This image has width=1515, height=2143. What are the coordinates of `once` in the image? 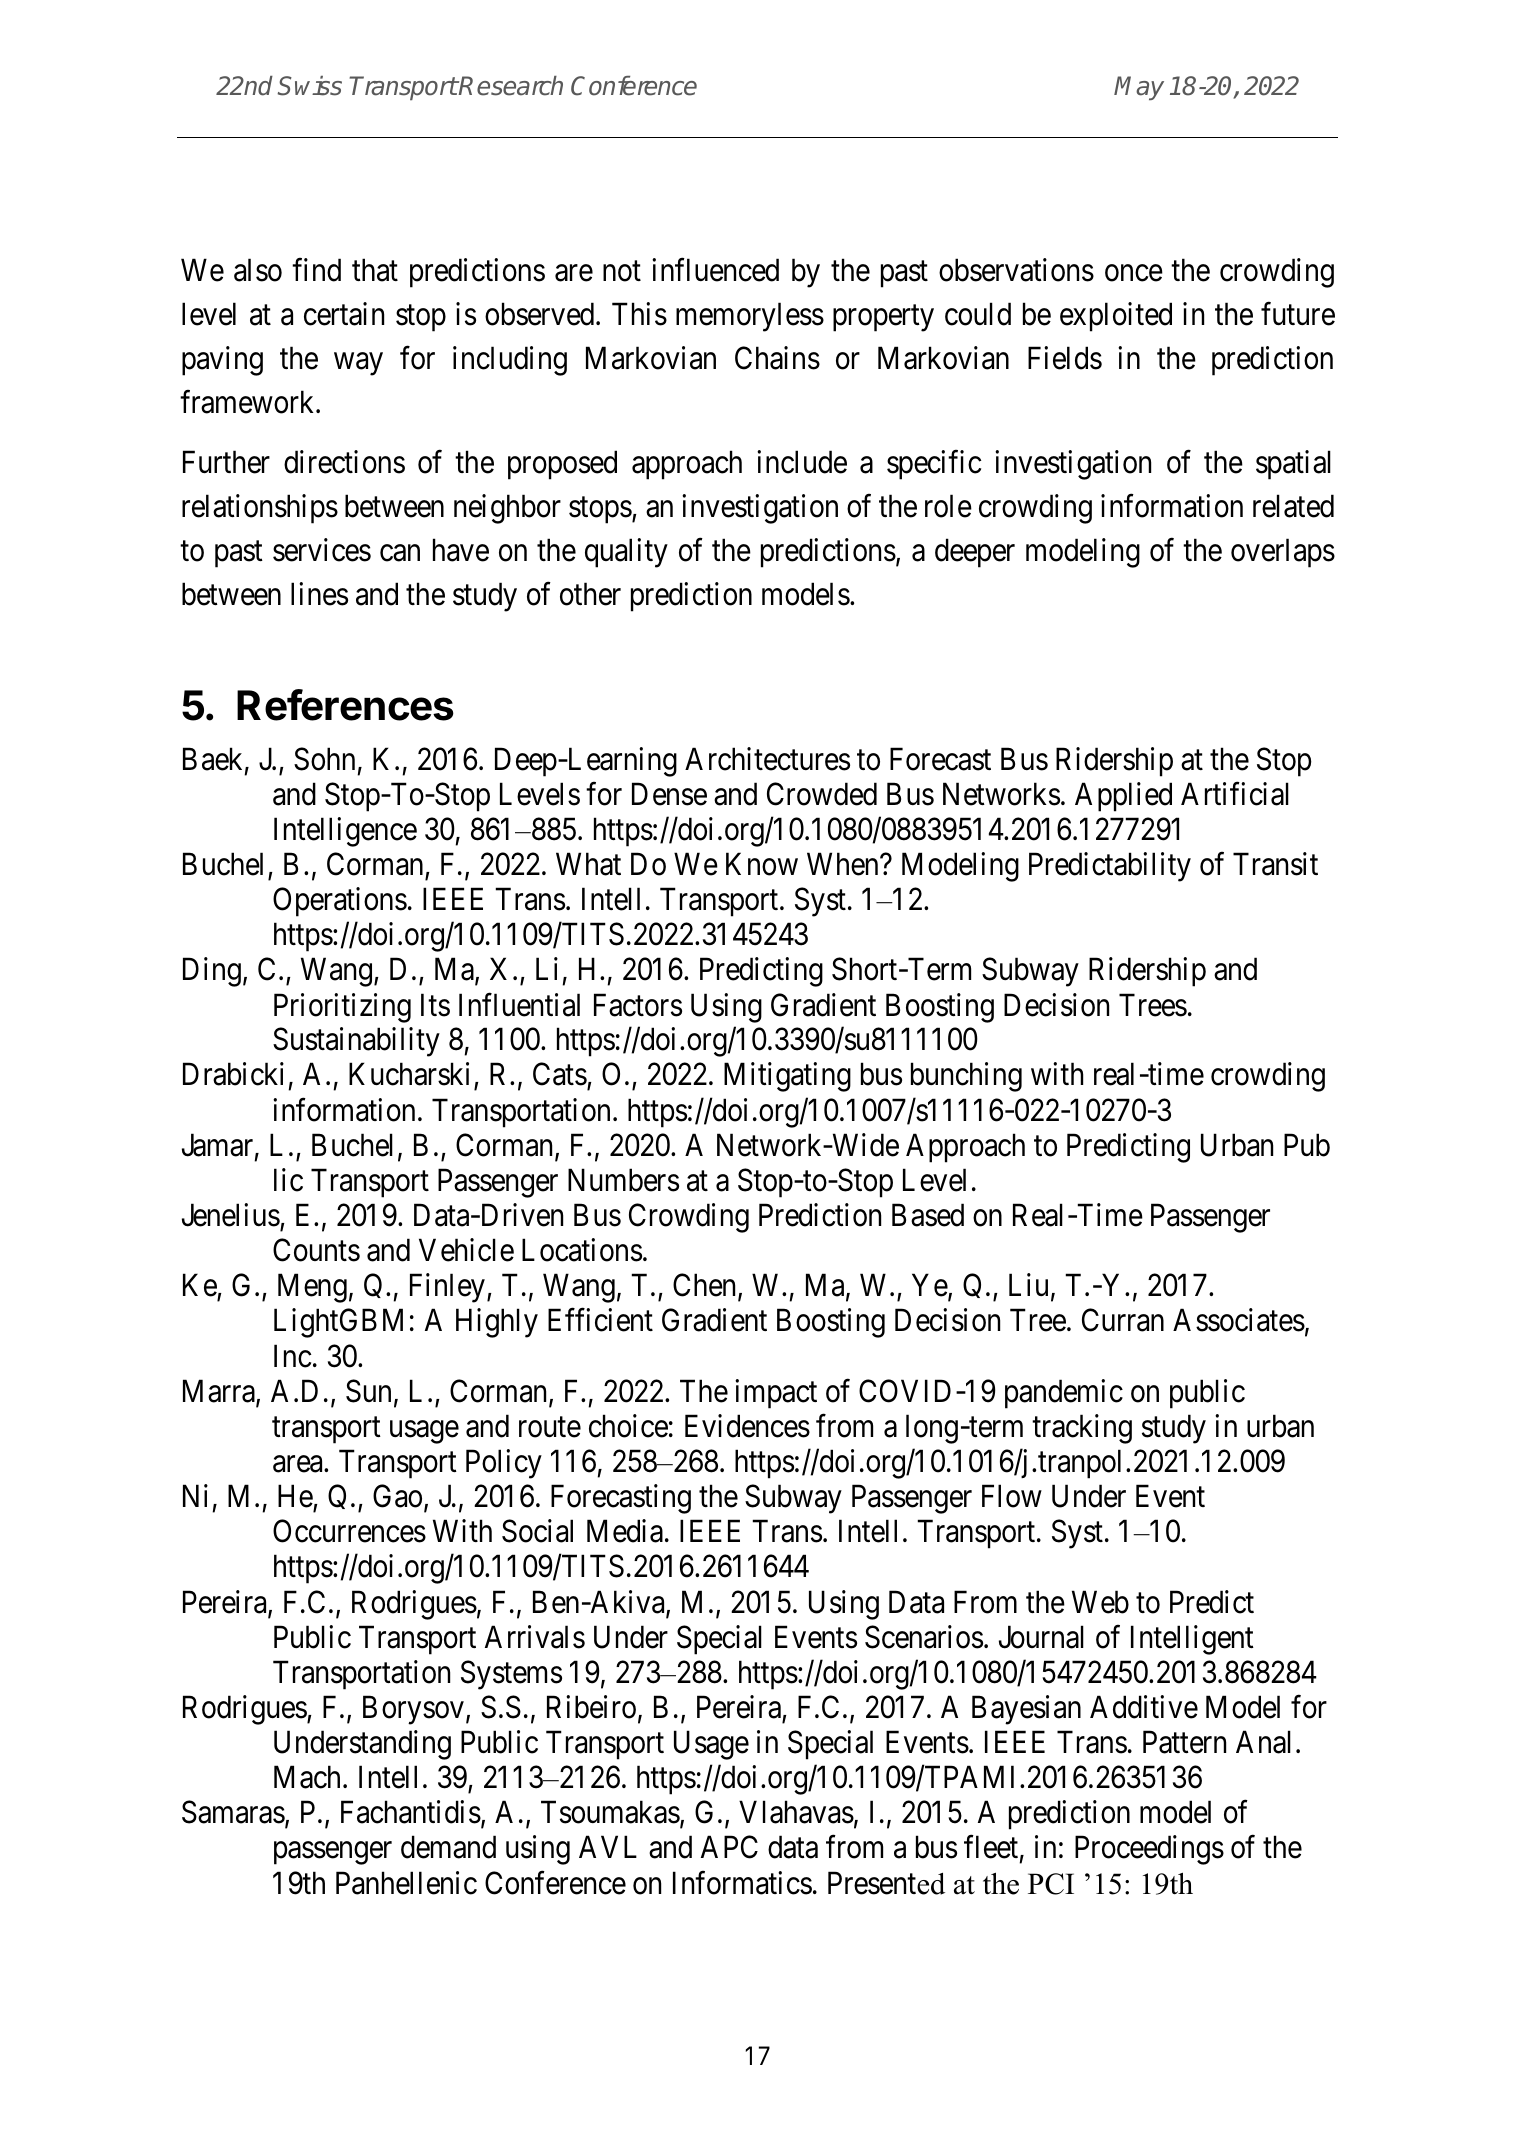 It's located at (1134, 273).
